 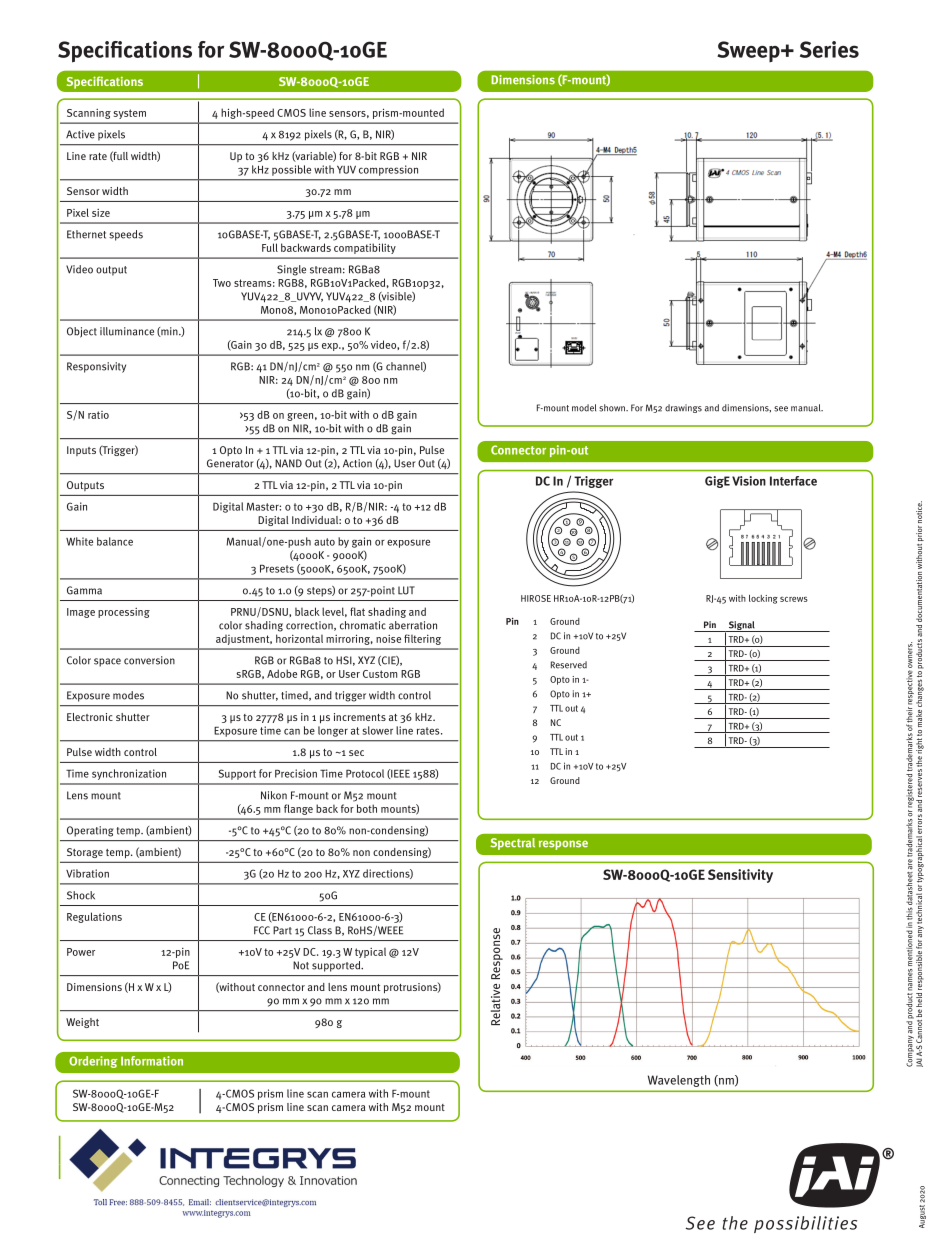 I want to click on locking, so click(x=763, y=599).
